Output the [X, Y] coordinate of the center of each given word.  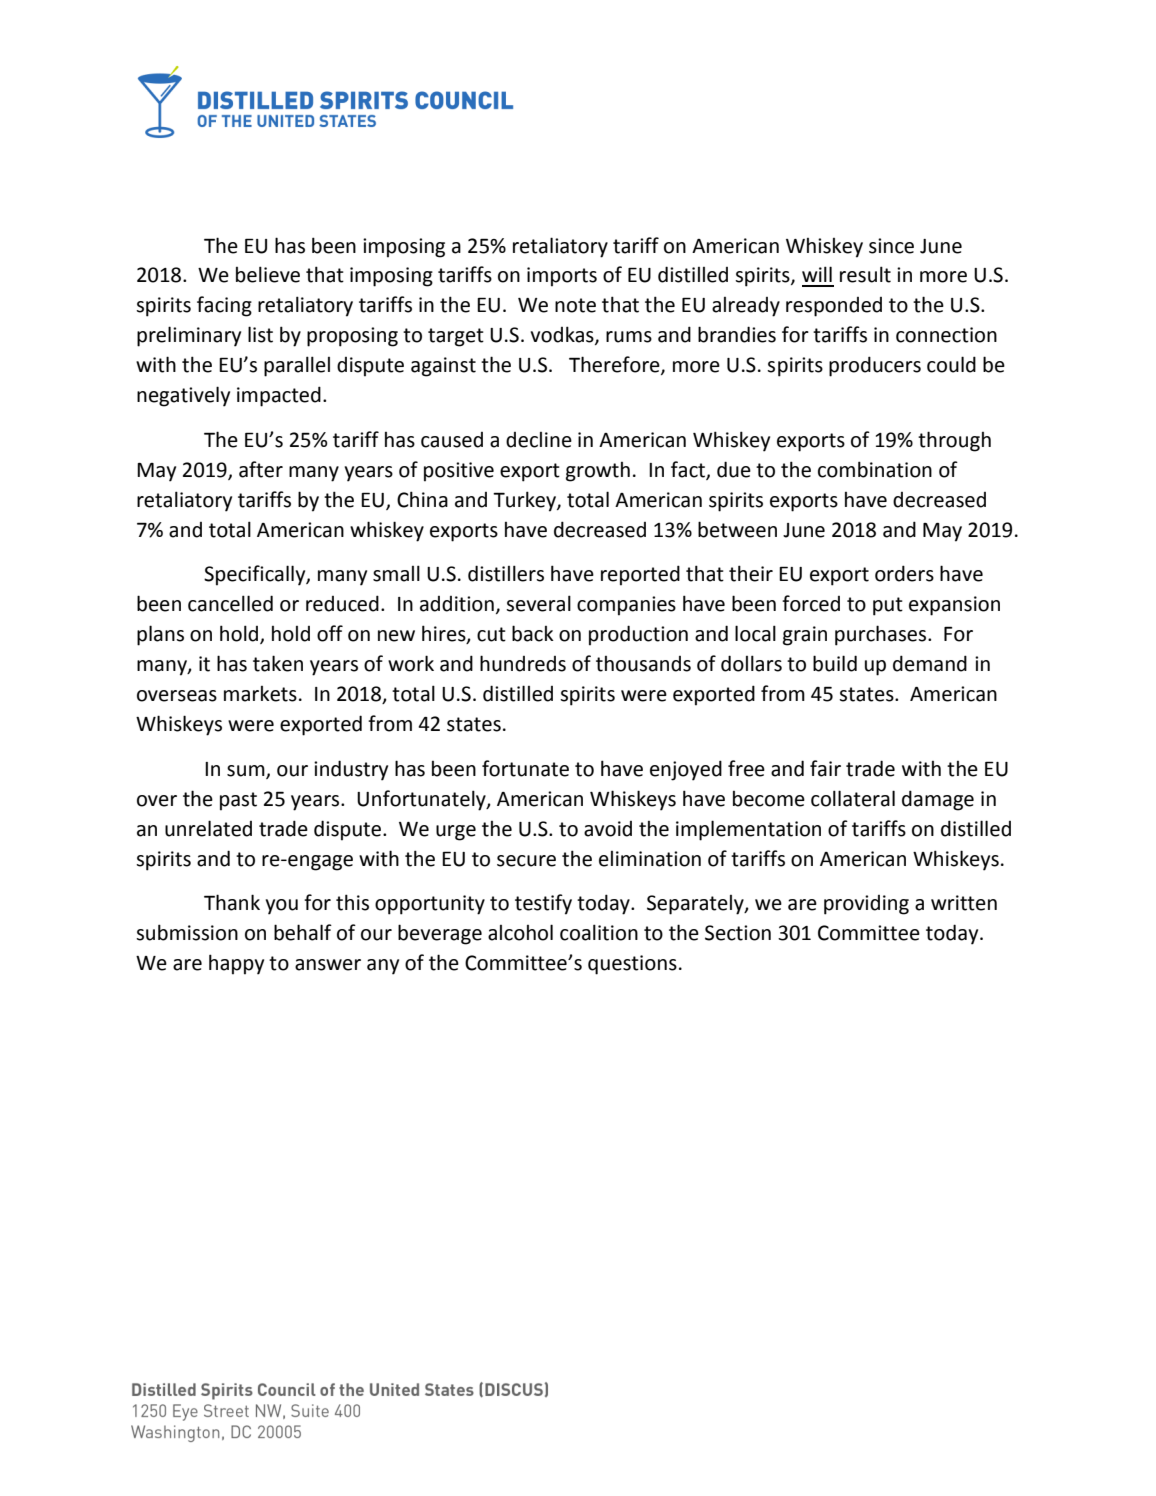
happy [236, 964]
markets [260, 694]
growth [598, 472]
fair [825, 768]
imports [562, 277]
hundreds [523, 663]
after [261, 469]
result [865, 274]
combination [875, 469]
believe [268, 274]
